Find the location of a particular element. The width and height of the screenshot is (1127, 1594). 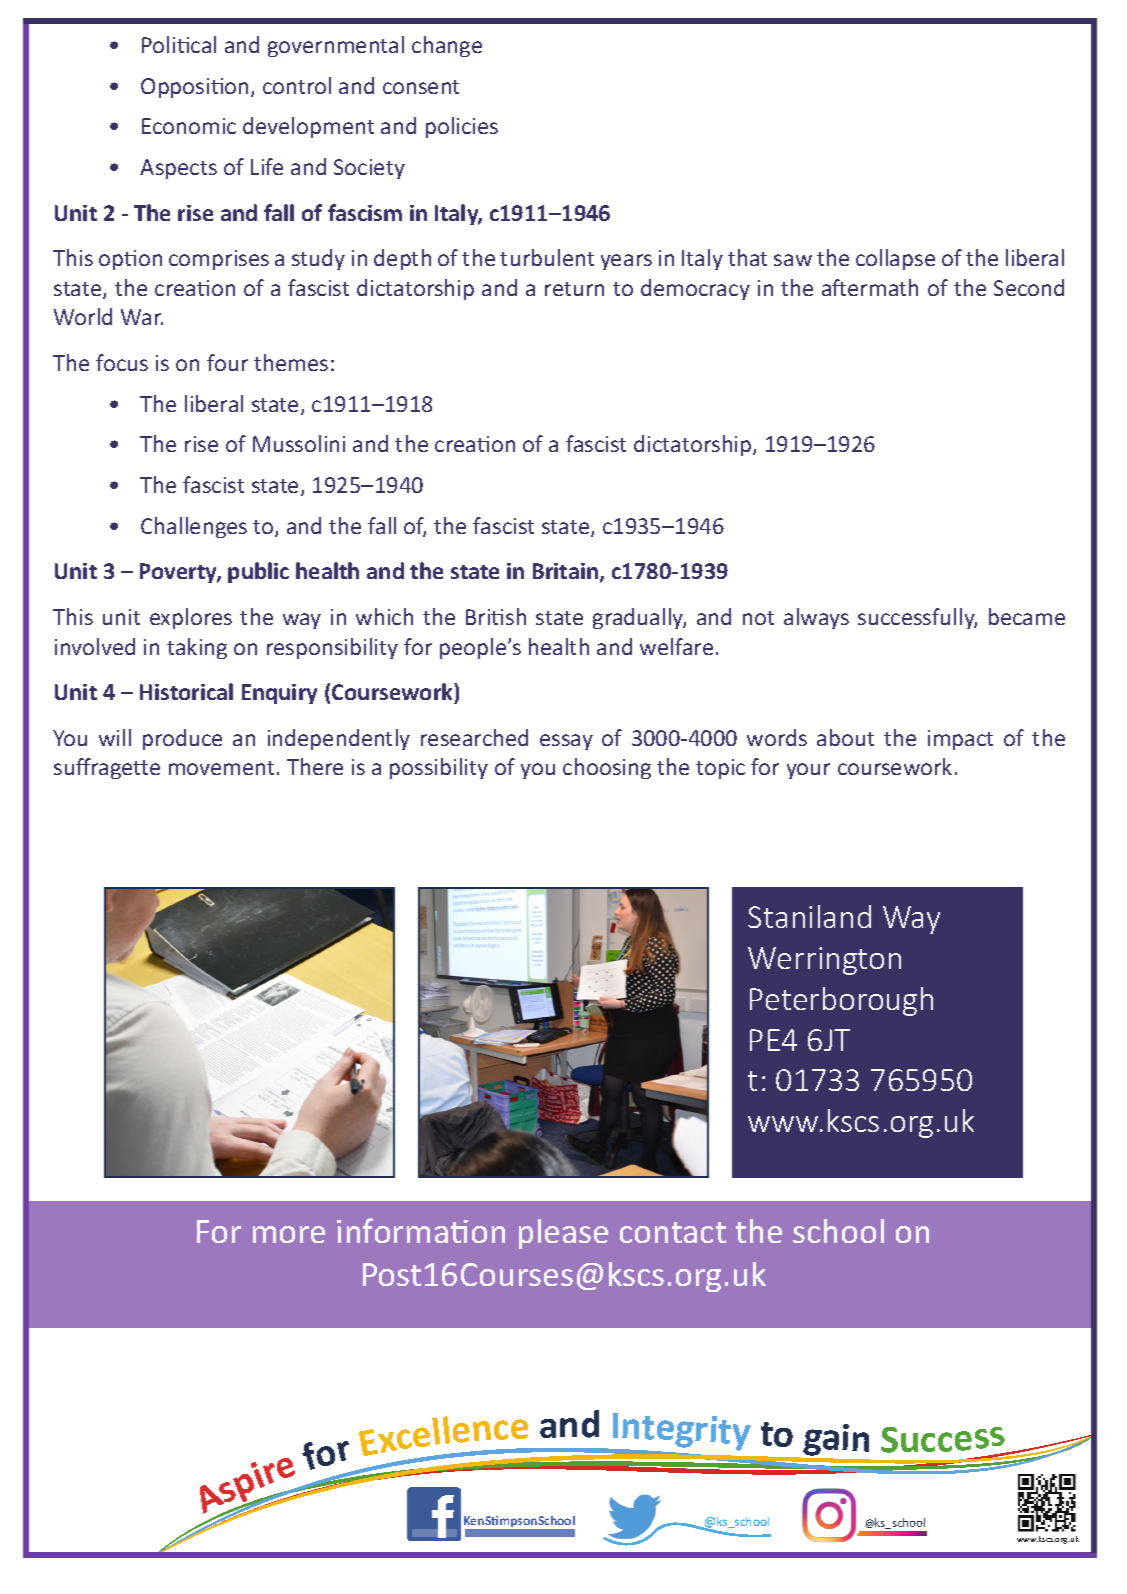

Opposition is located at coordinates (194, 88).
